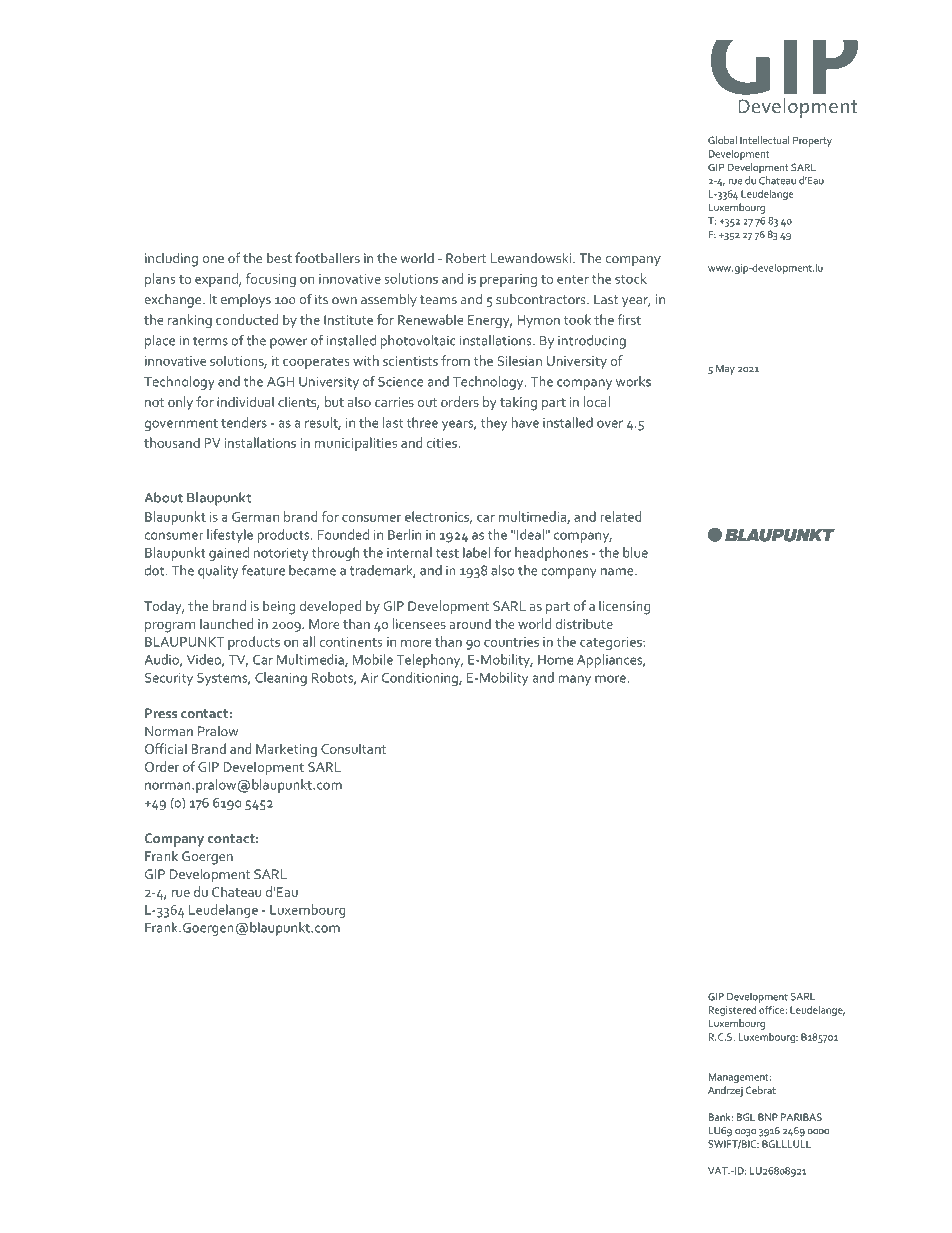 The width and height of the page is (952, 1233). I want to click on Robert, so click(466, 257).
